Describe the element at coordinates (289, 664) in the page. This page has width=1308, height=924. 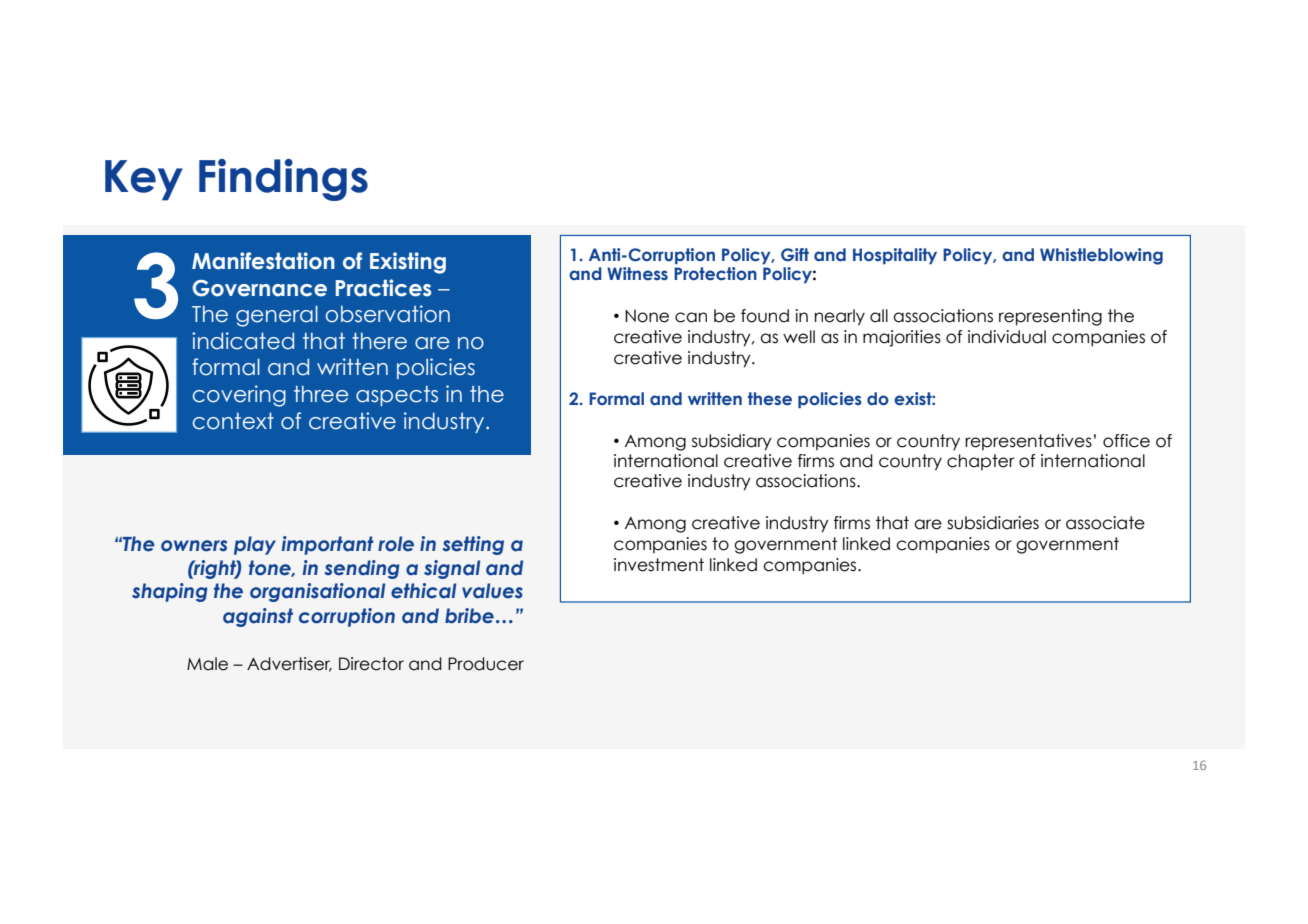
I see `Advertiser` at that location.
